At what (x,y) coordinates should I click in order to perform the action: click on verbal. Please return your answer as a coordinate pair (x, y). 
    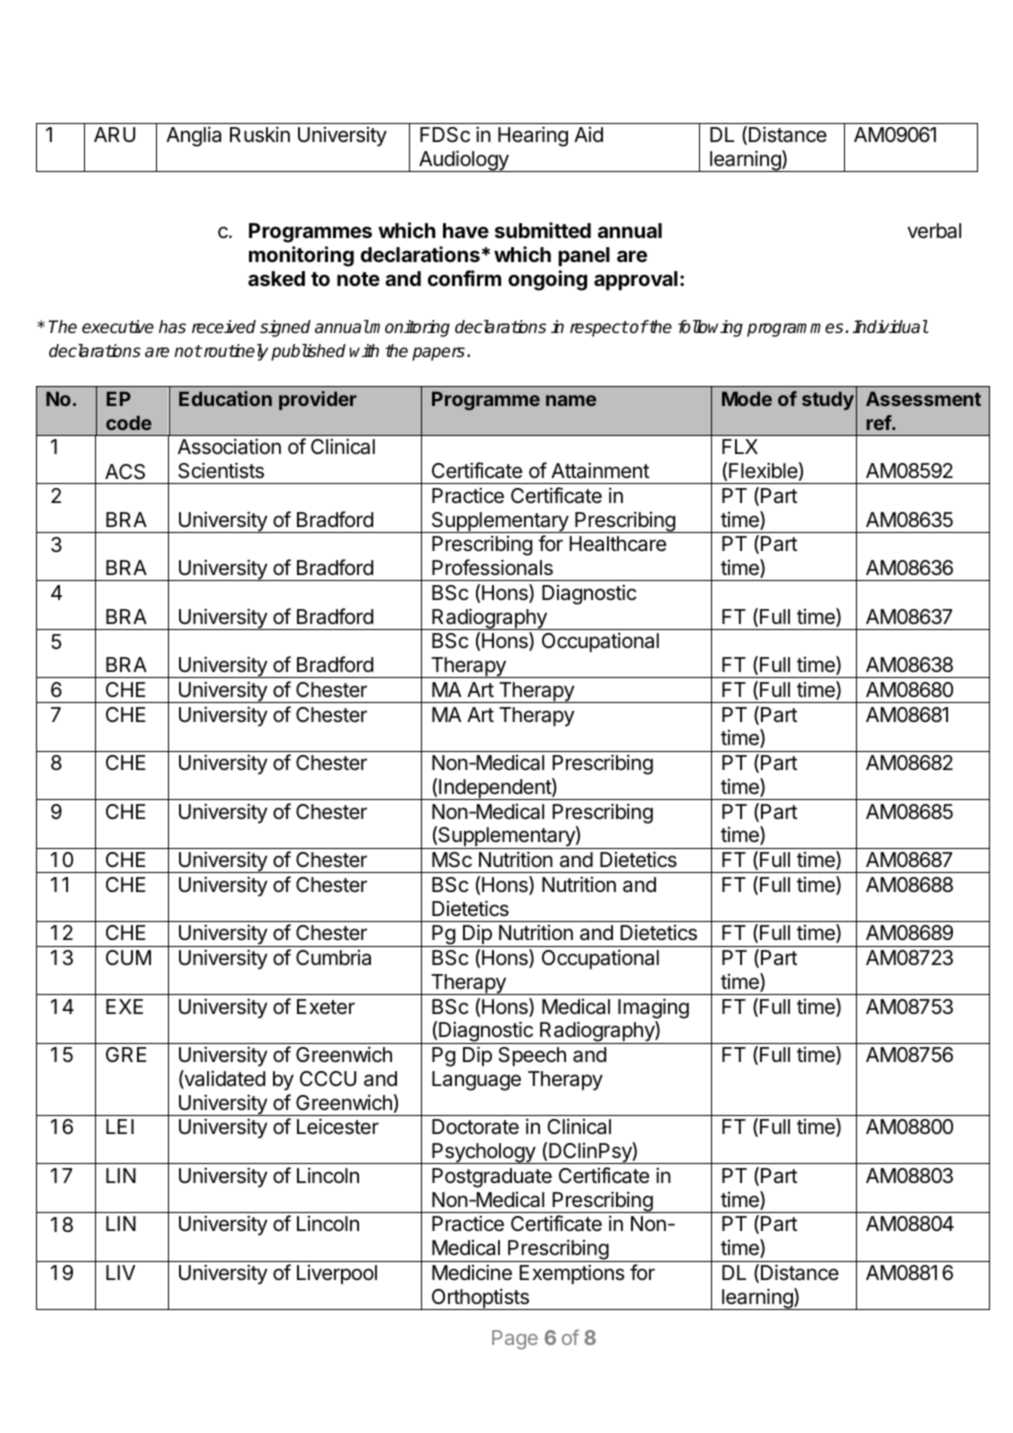
    Looking at the image, I should click on (934, 231).
